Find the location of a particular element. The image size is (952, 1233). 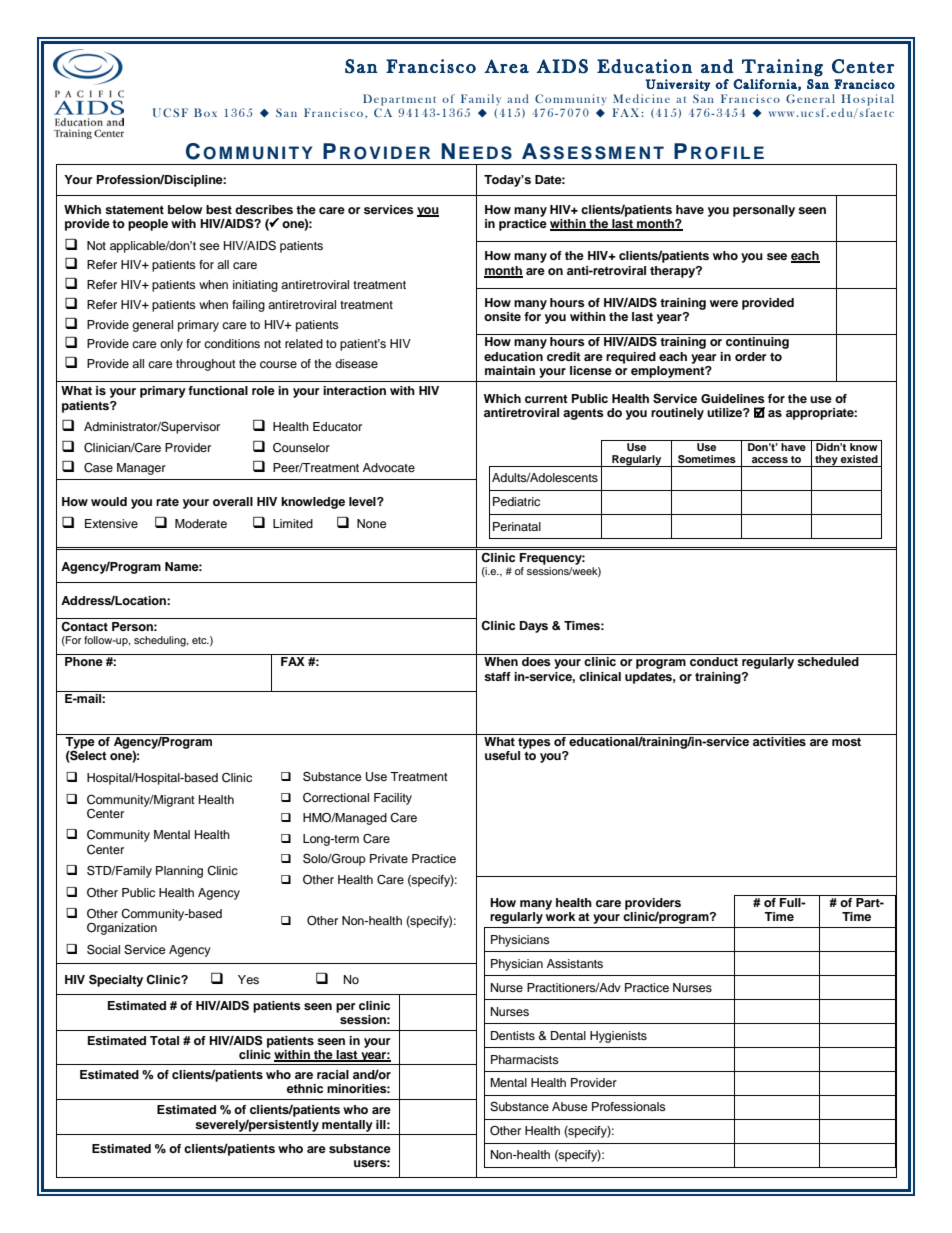

useful is located at coordinates (502, 755).
